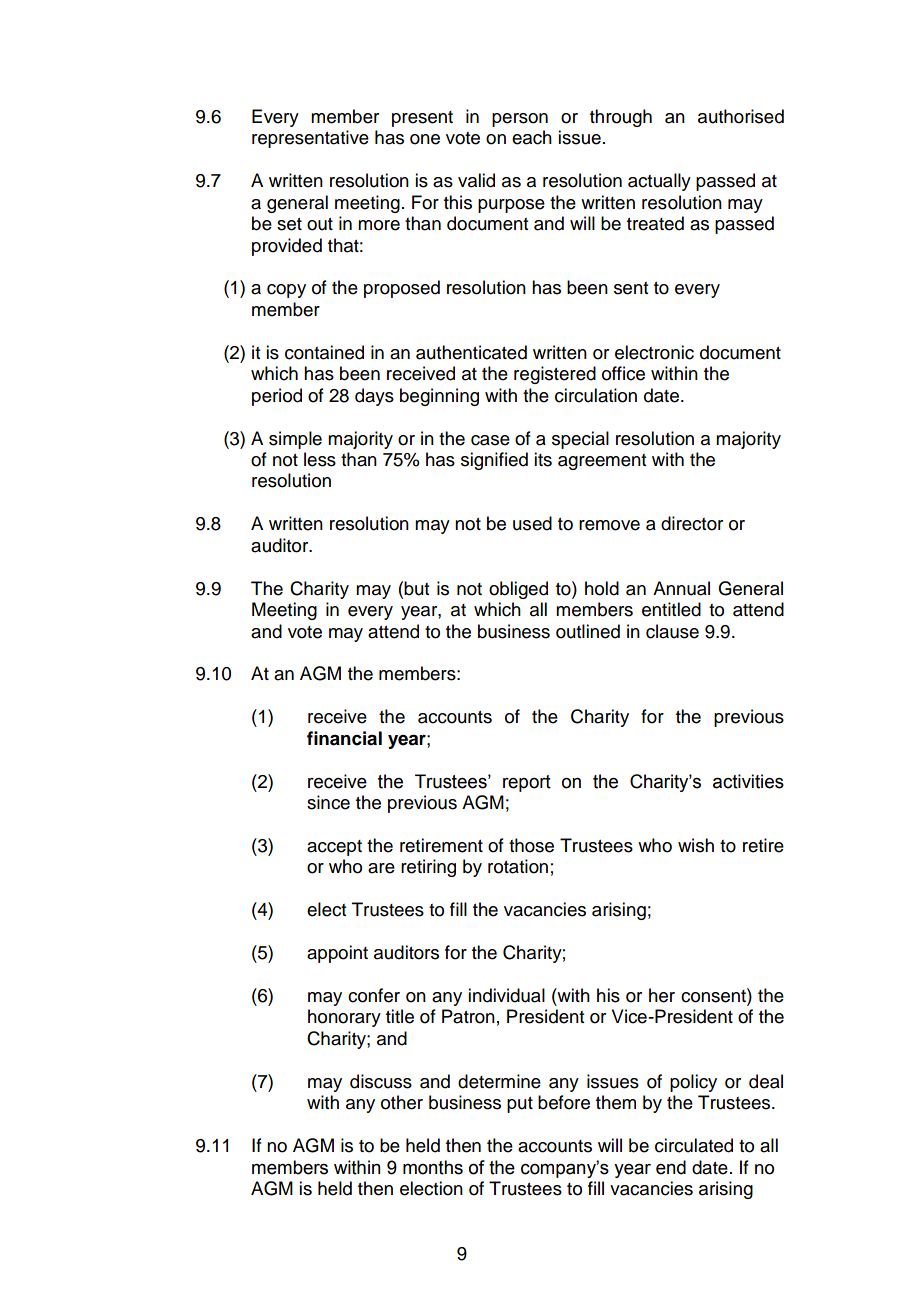 The image size is (924, 1308). Describe the element at coordinates (623, 373) in the image. I see `office` at that location.
